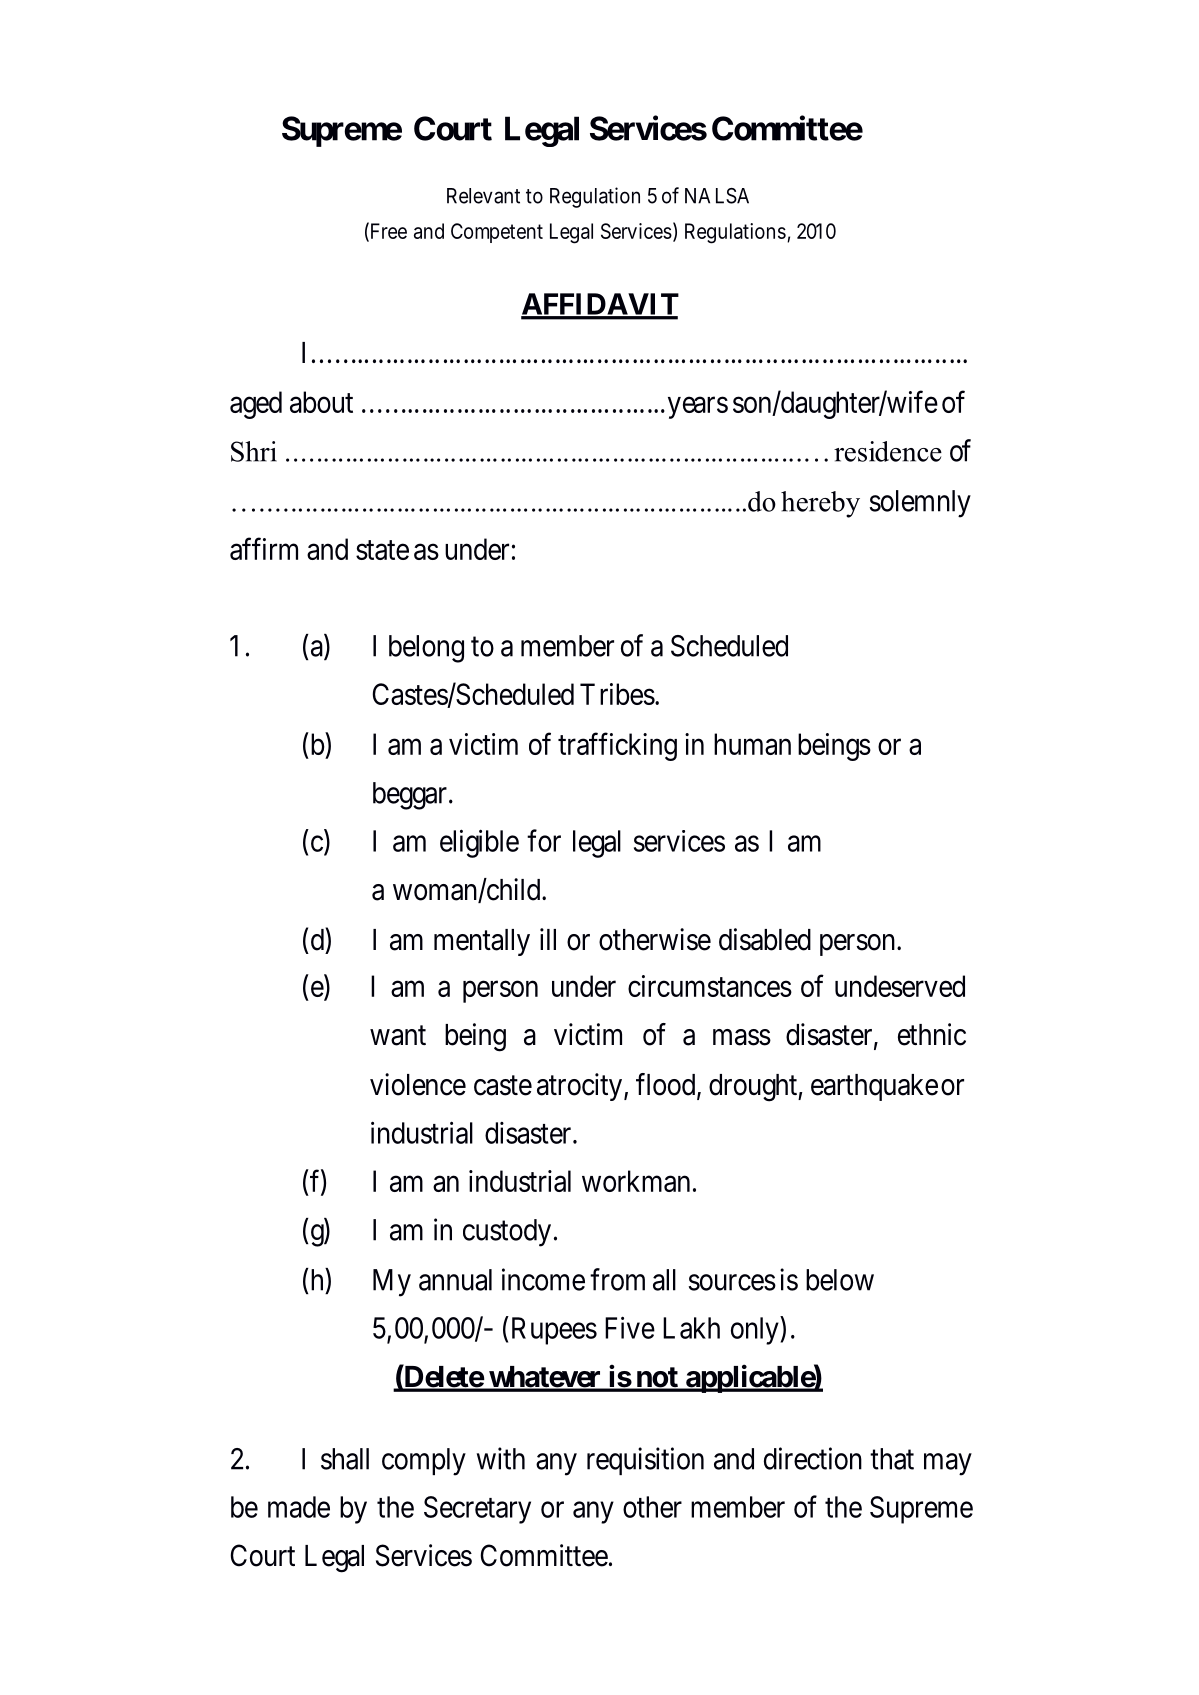 Image resolution: width=1199 pixels, height=1695 pixels. What do you see at coordinates (410, 796) in the screenshot?
I see `beggar` at bounding box center [410, 796].
